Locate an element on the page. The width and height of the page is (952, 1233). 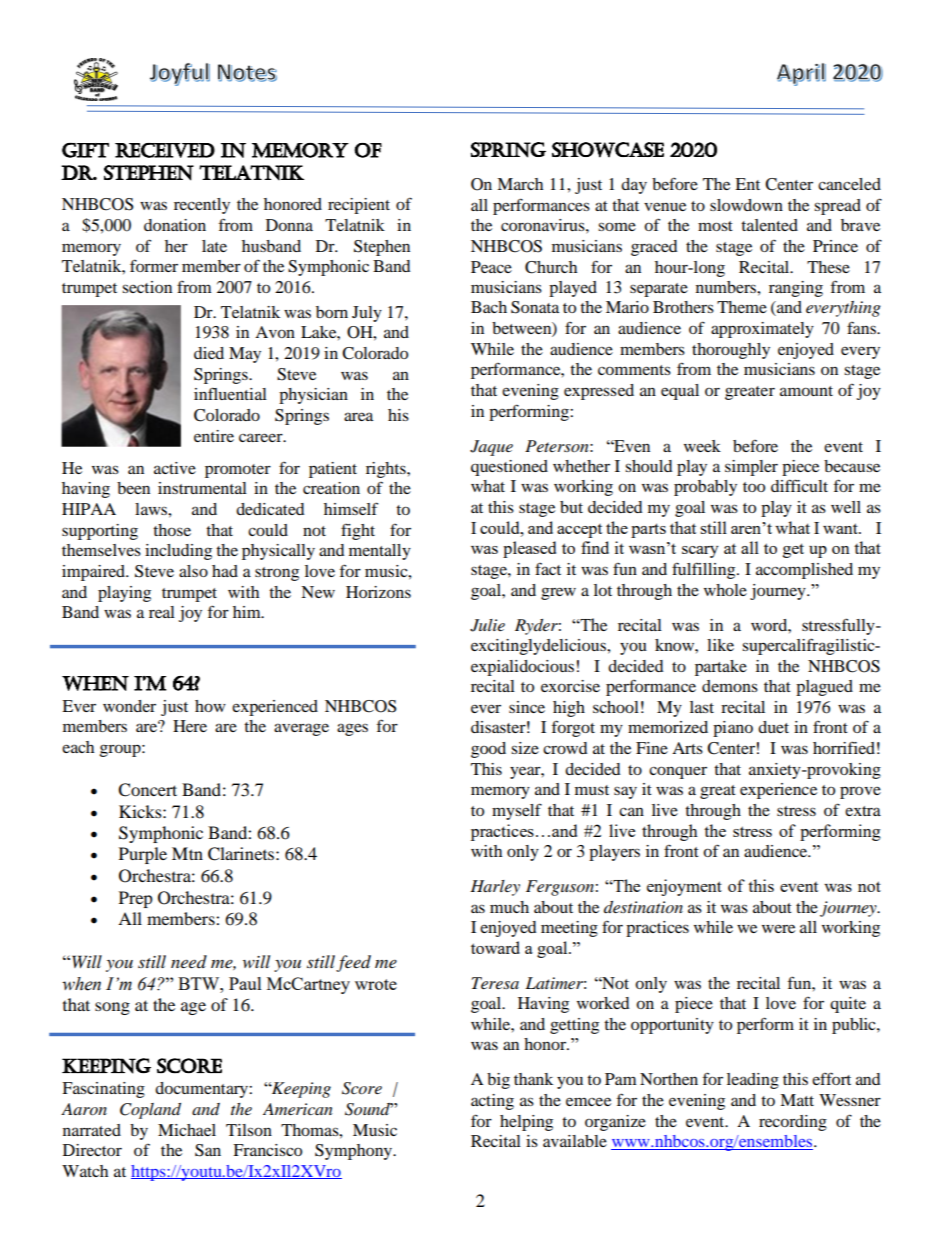
extra is located at coordinates (863, 811).
